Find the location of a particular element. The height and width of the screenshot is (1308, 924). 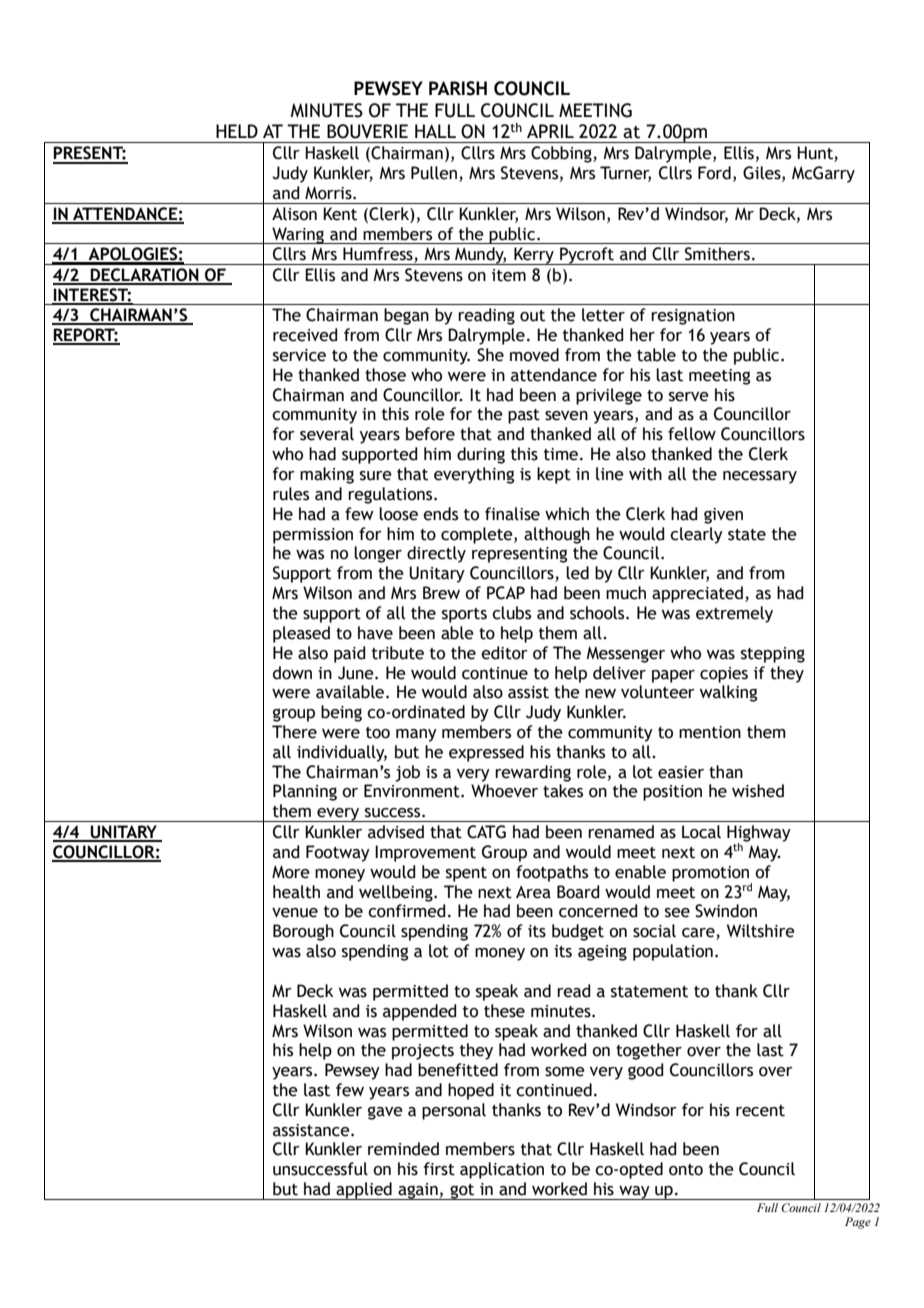

pleased is located at coordinates (301, 634).
